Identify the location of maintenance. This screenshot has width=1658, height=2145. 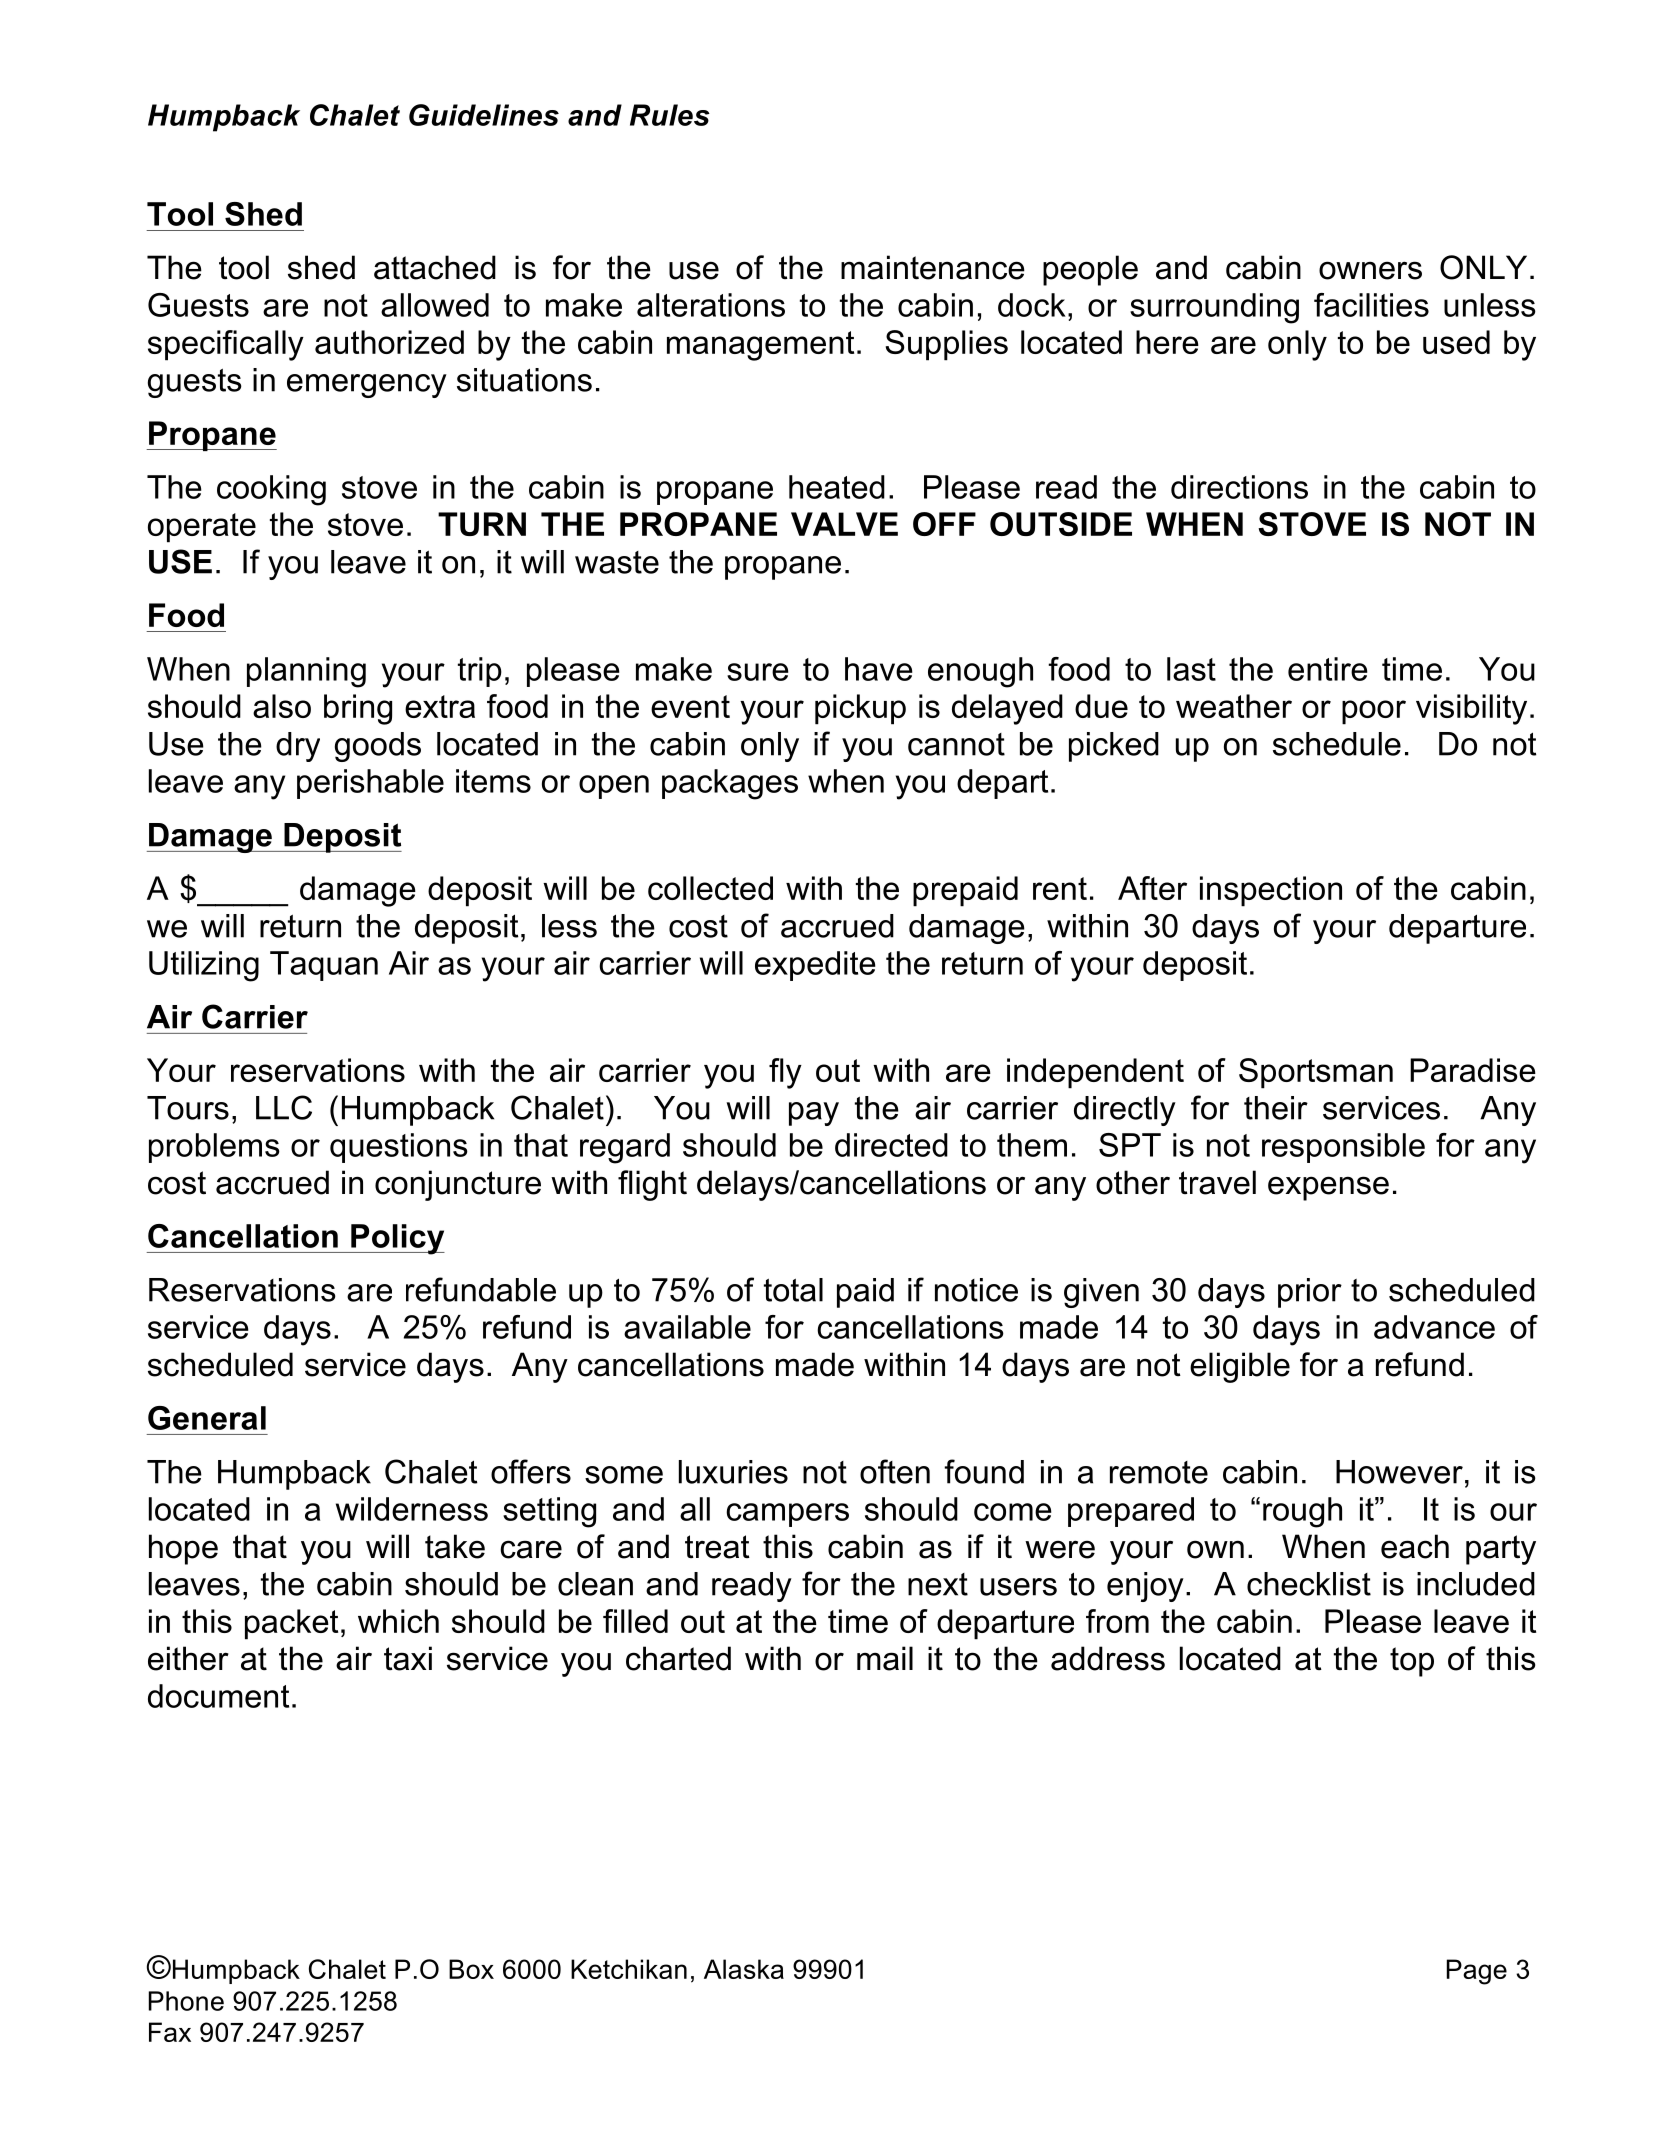
(933, 267).
